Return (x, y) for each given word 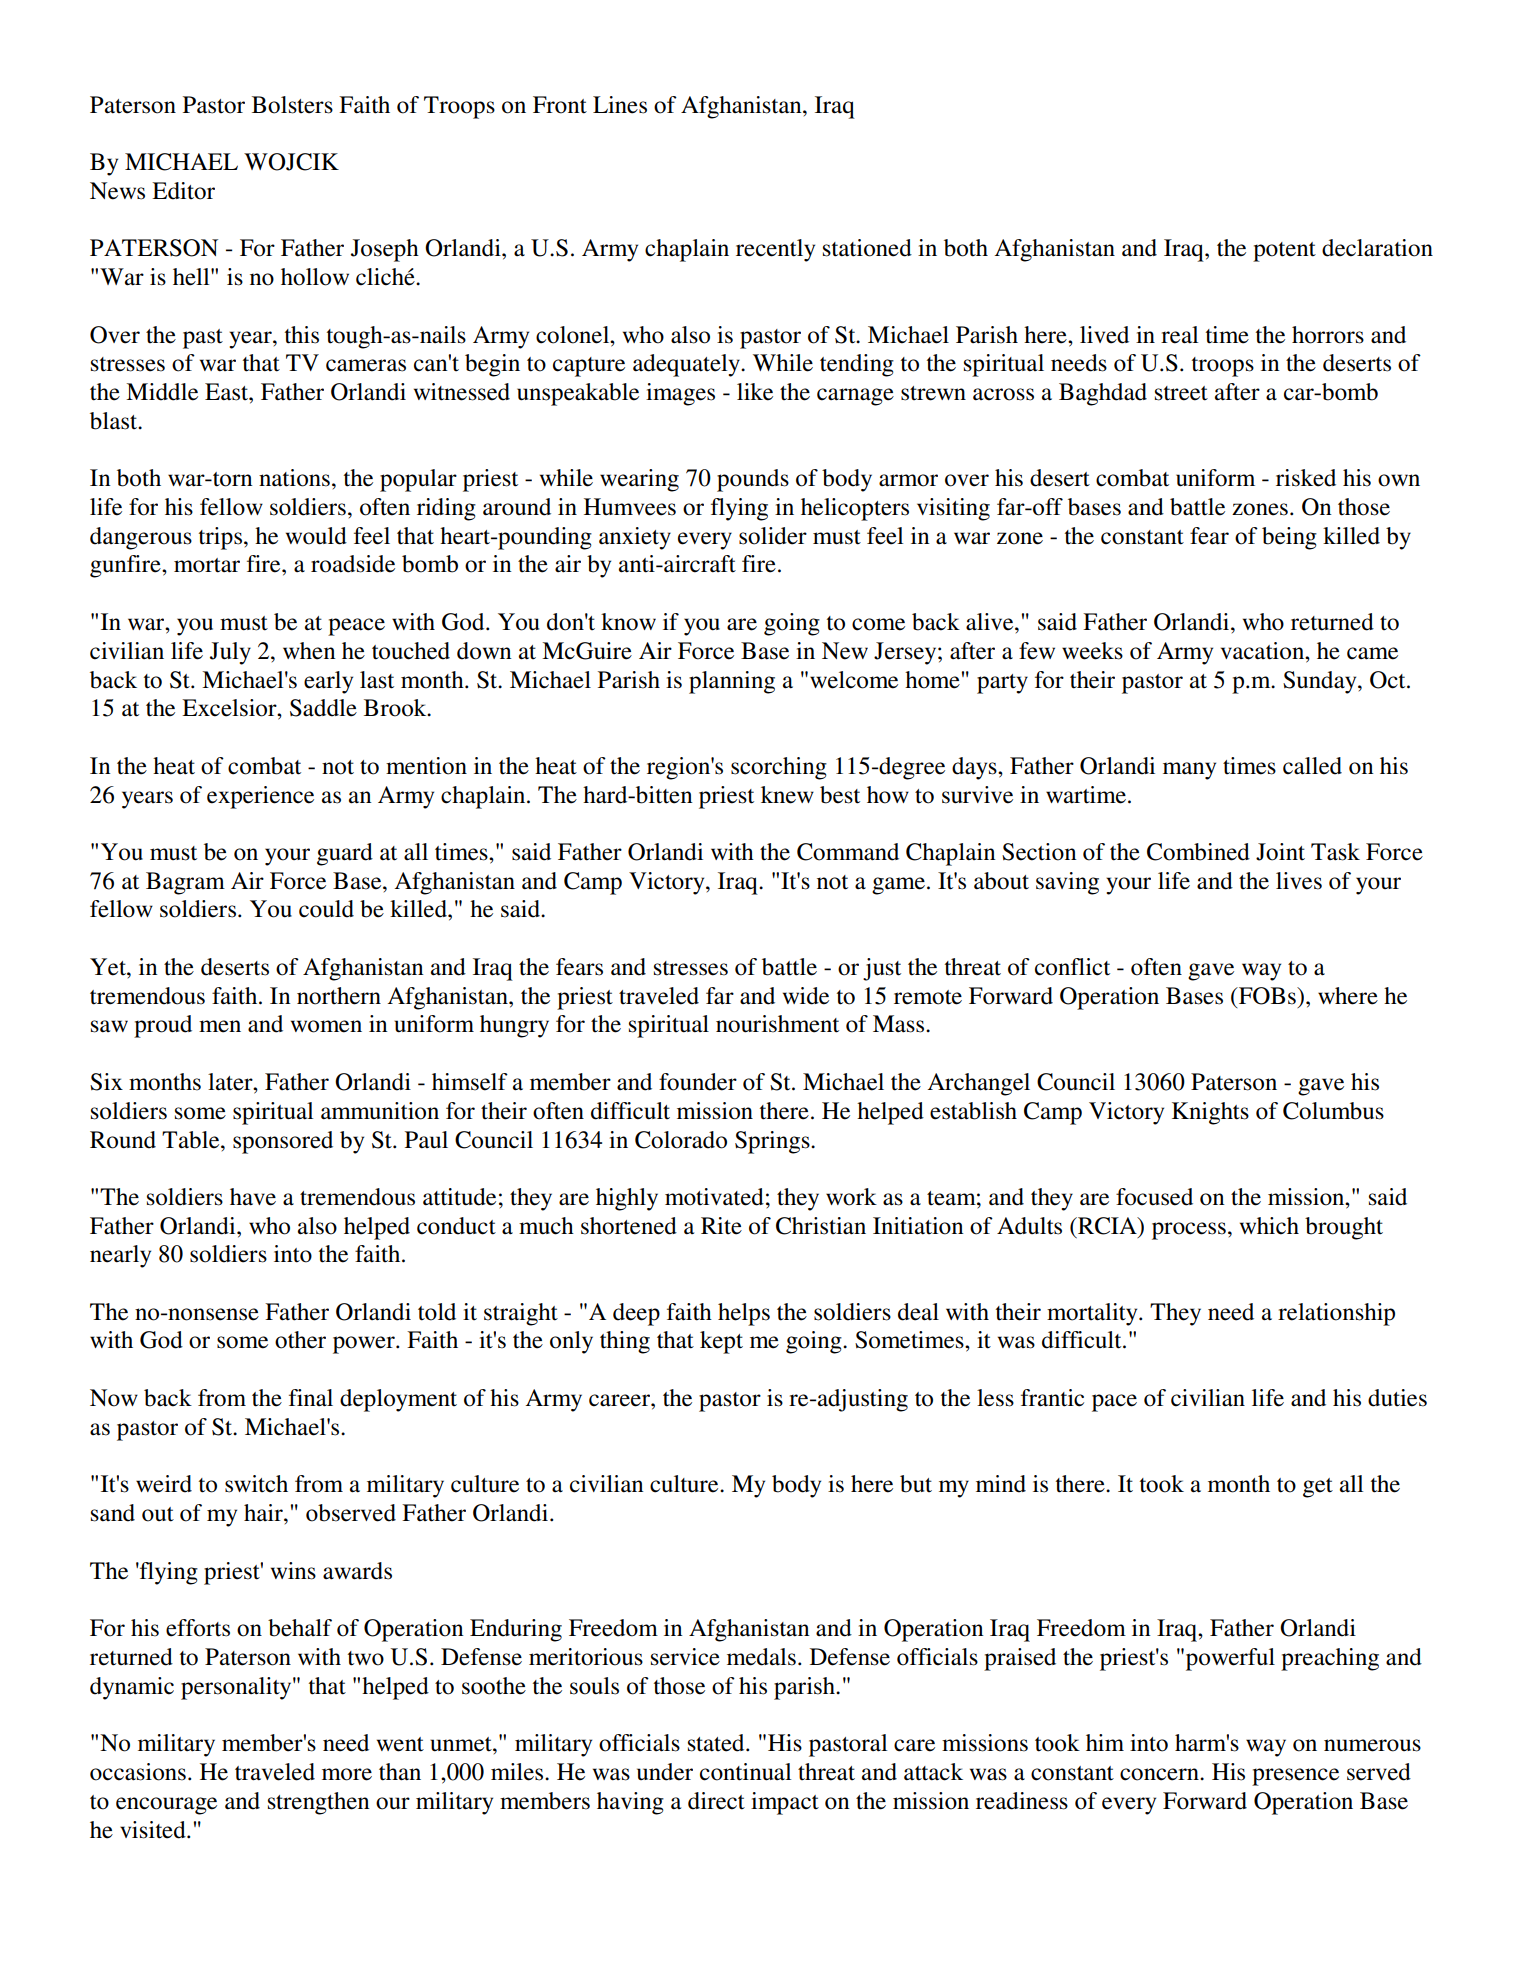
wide (806, 996)
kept (721, 1342)
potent (1284, 252)
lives (1299, 881)
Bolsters (292, 105)
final (311, 1398)
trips (222, 538)
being (1289, 538)
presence (1295, 1777)
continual (745, 1772)
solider (773, 536)
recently (775, 250)
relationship (1336, 1314)
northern (339, 996)
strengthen (319, 1803)
